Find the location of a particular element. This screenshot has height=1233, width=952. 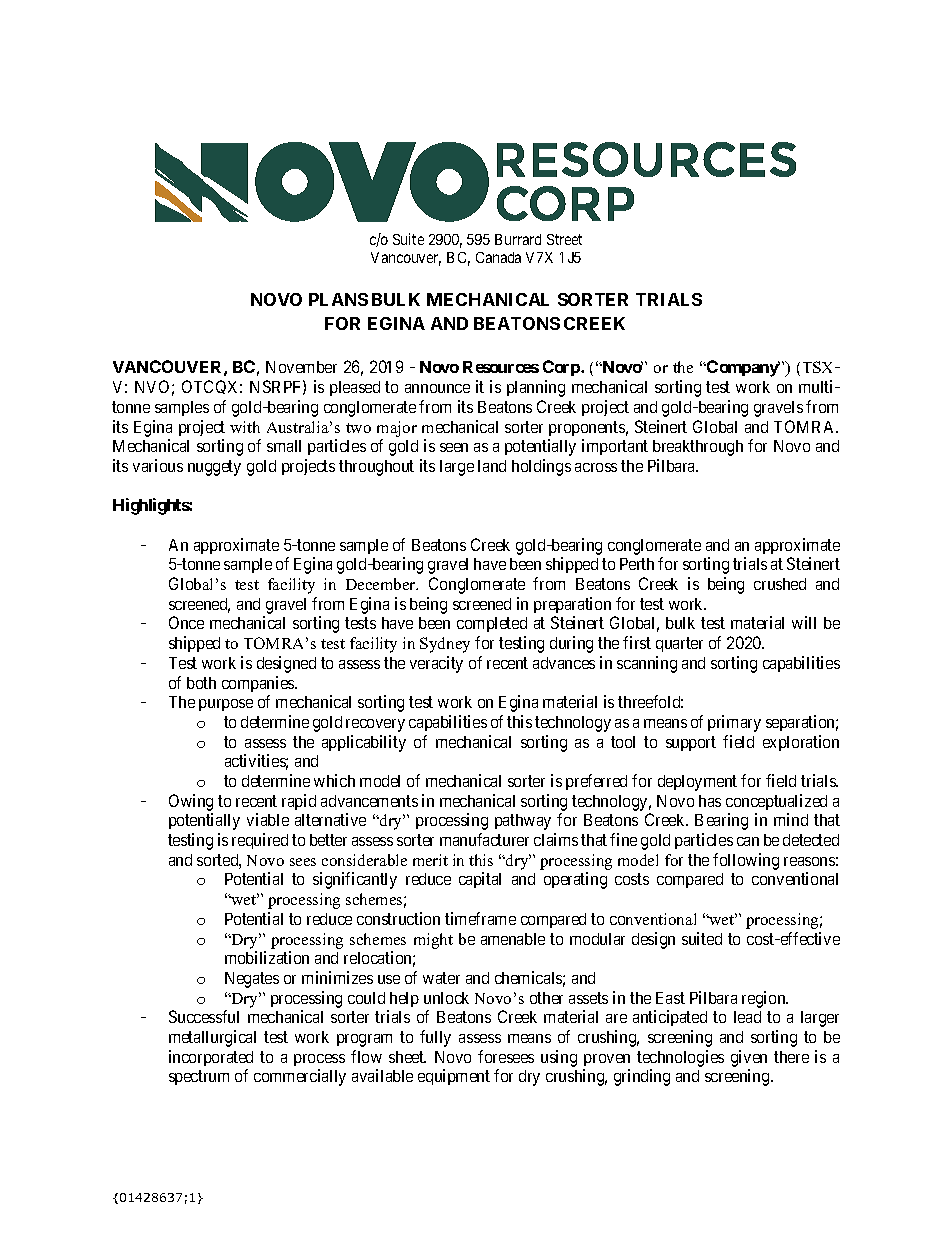

PLANS is located at coordinates (338, 299).
